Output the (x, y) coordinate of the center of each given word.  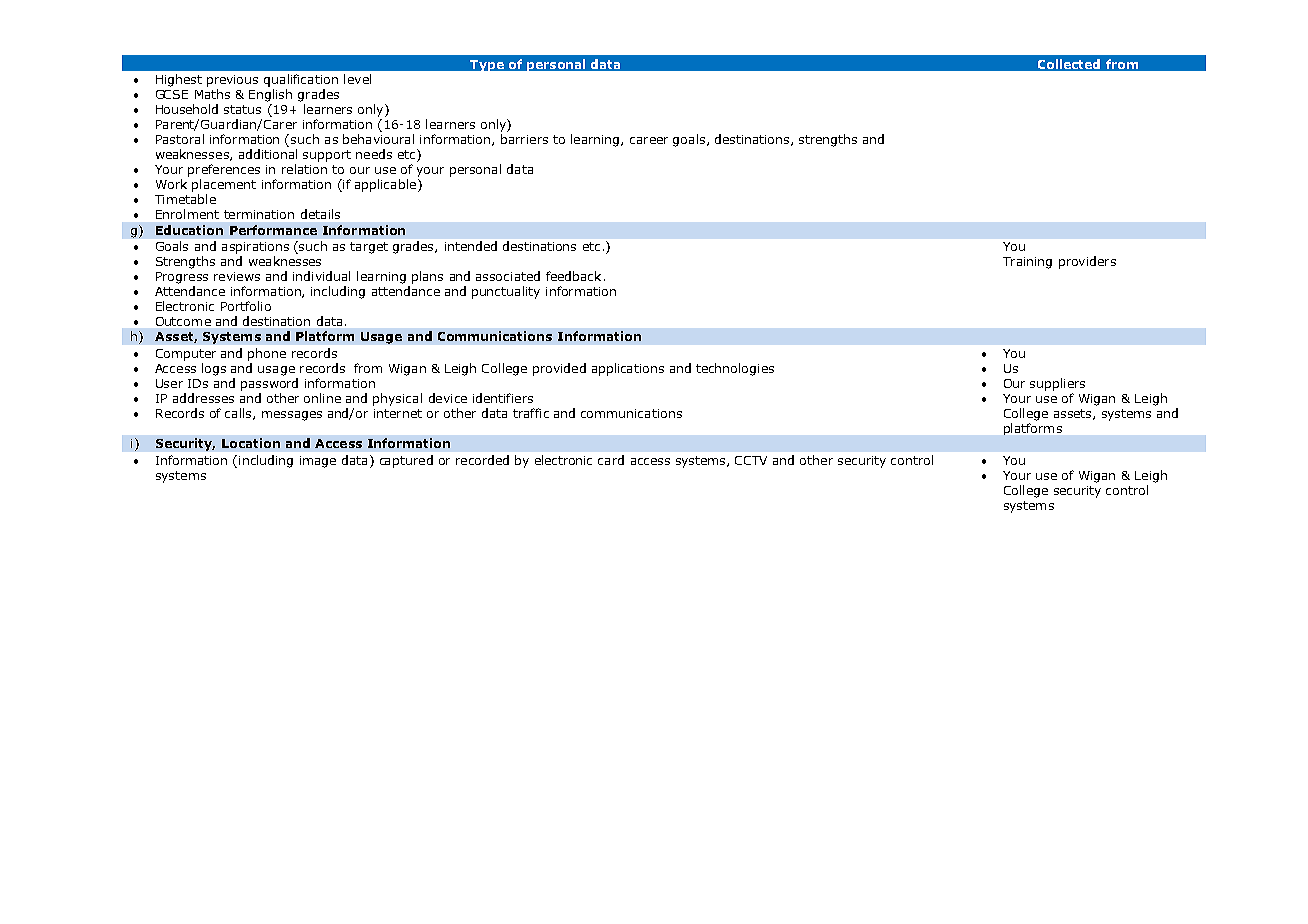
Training (1027, 263)
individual (321, 276)
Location (251, 443)
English (270, 95)
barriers (524, 139)
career (649, 140)
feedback (573, 276)
